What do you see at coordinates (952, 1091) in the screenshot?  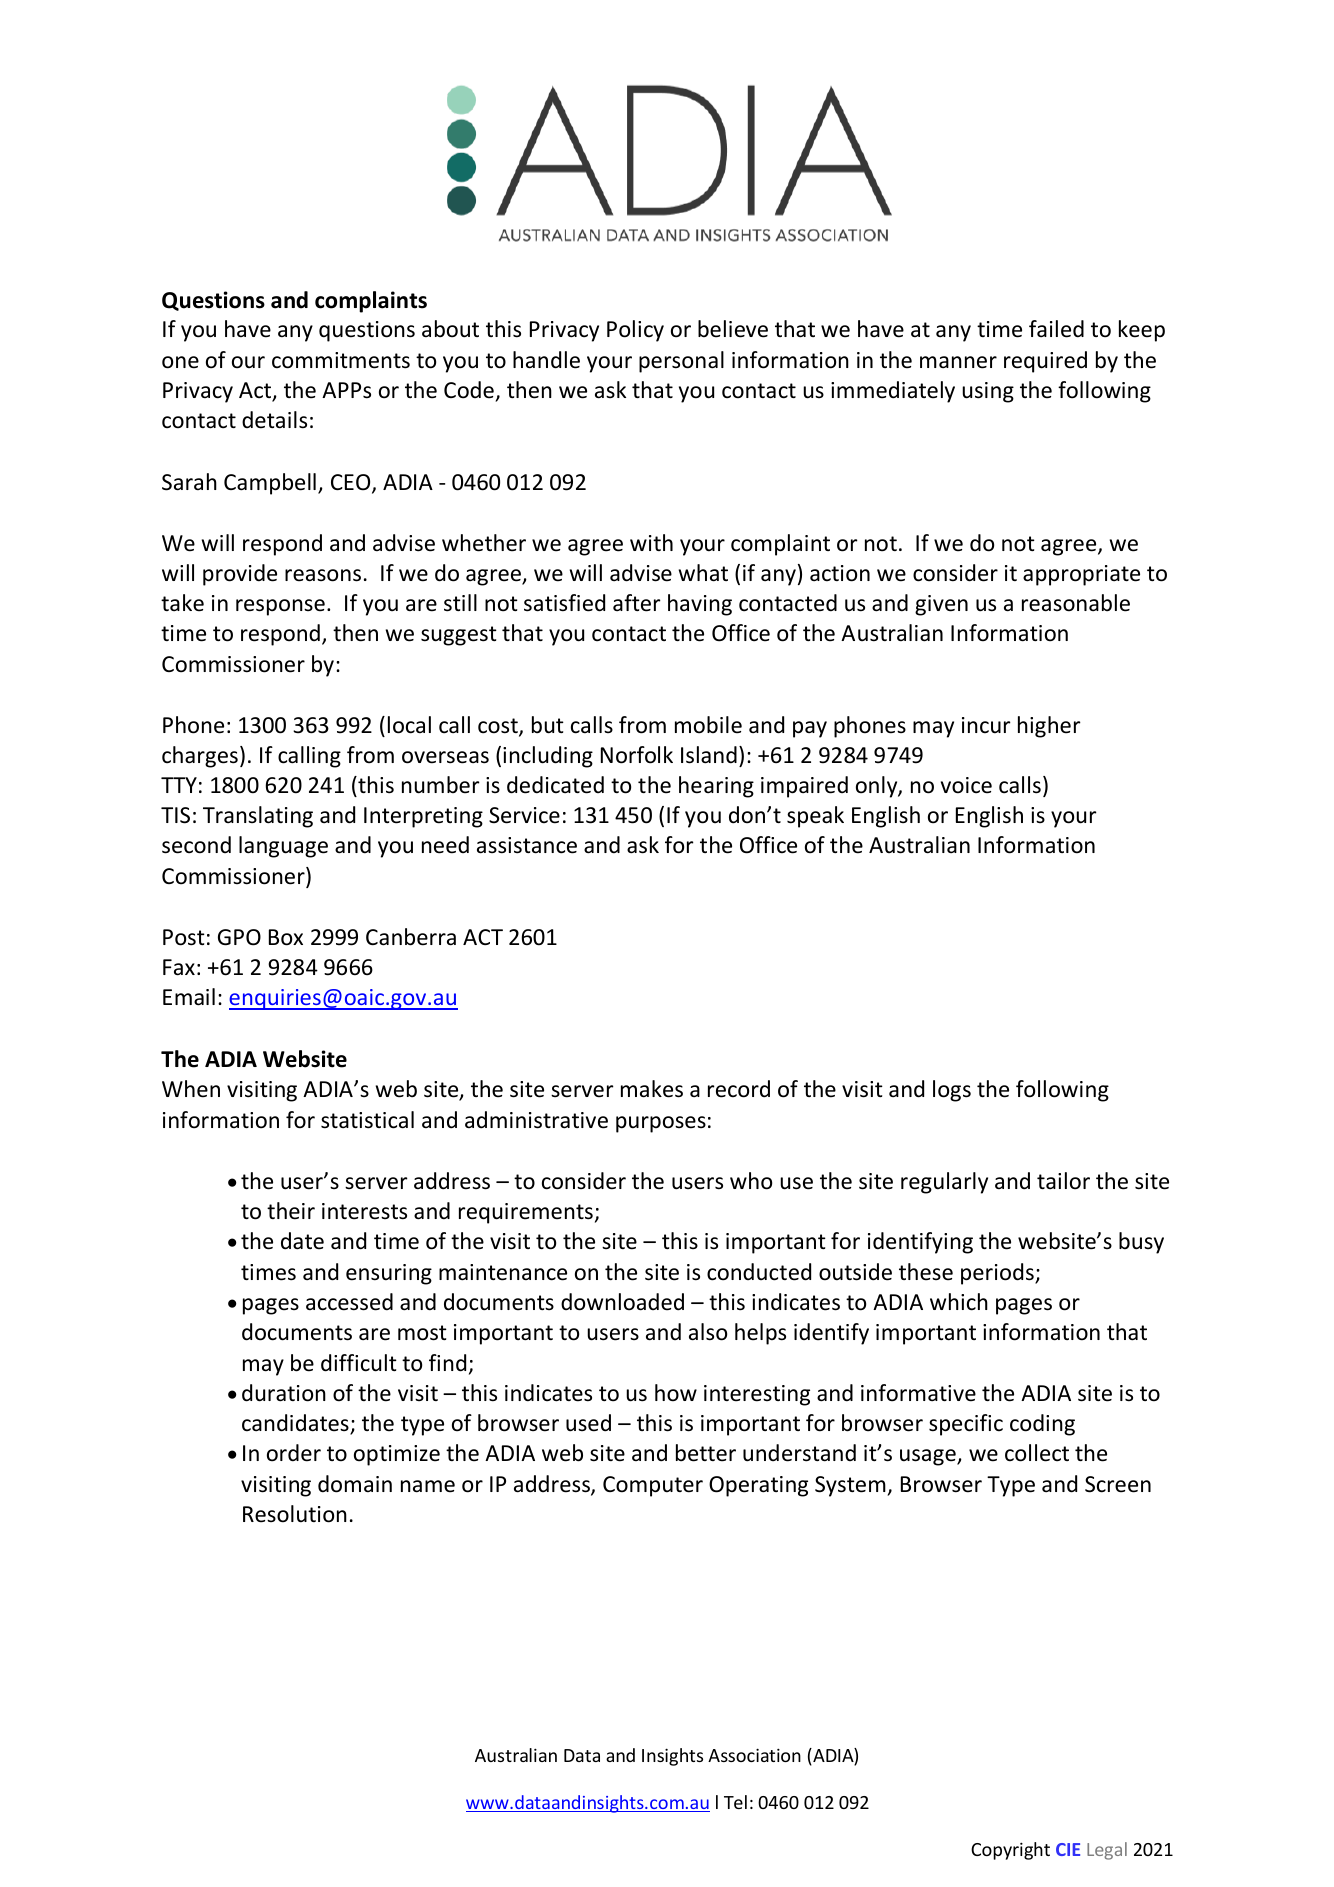 I see `logs` at bounding box center [952, 1091].
